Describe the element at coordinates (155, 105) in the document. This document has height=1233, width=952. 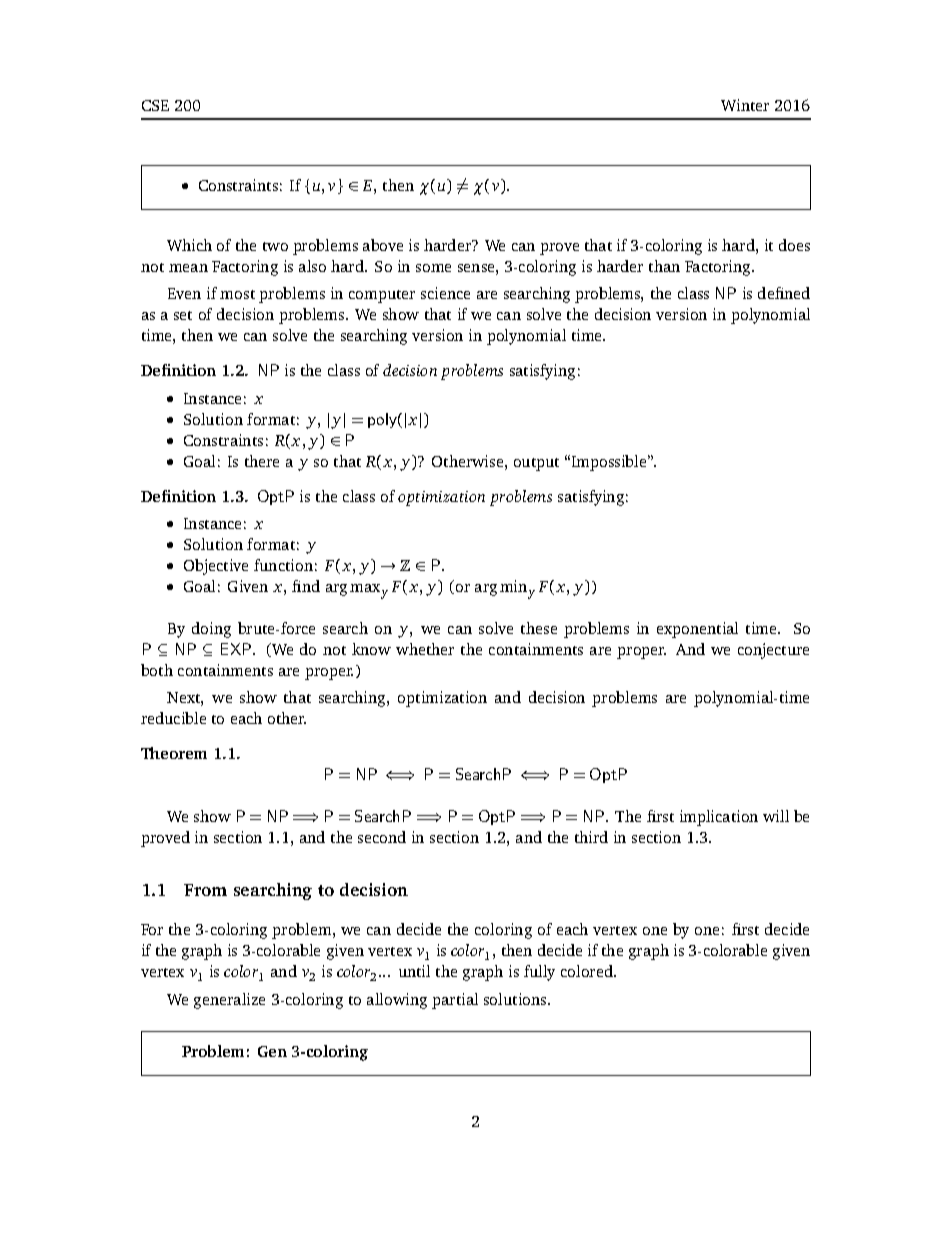
I see `CSE` at that location.
